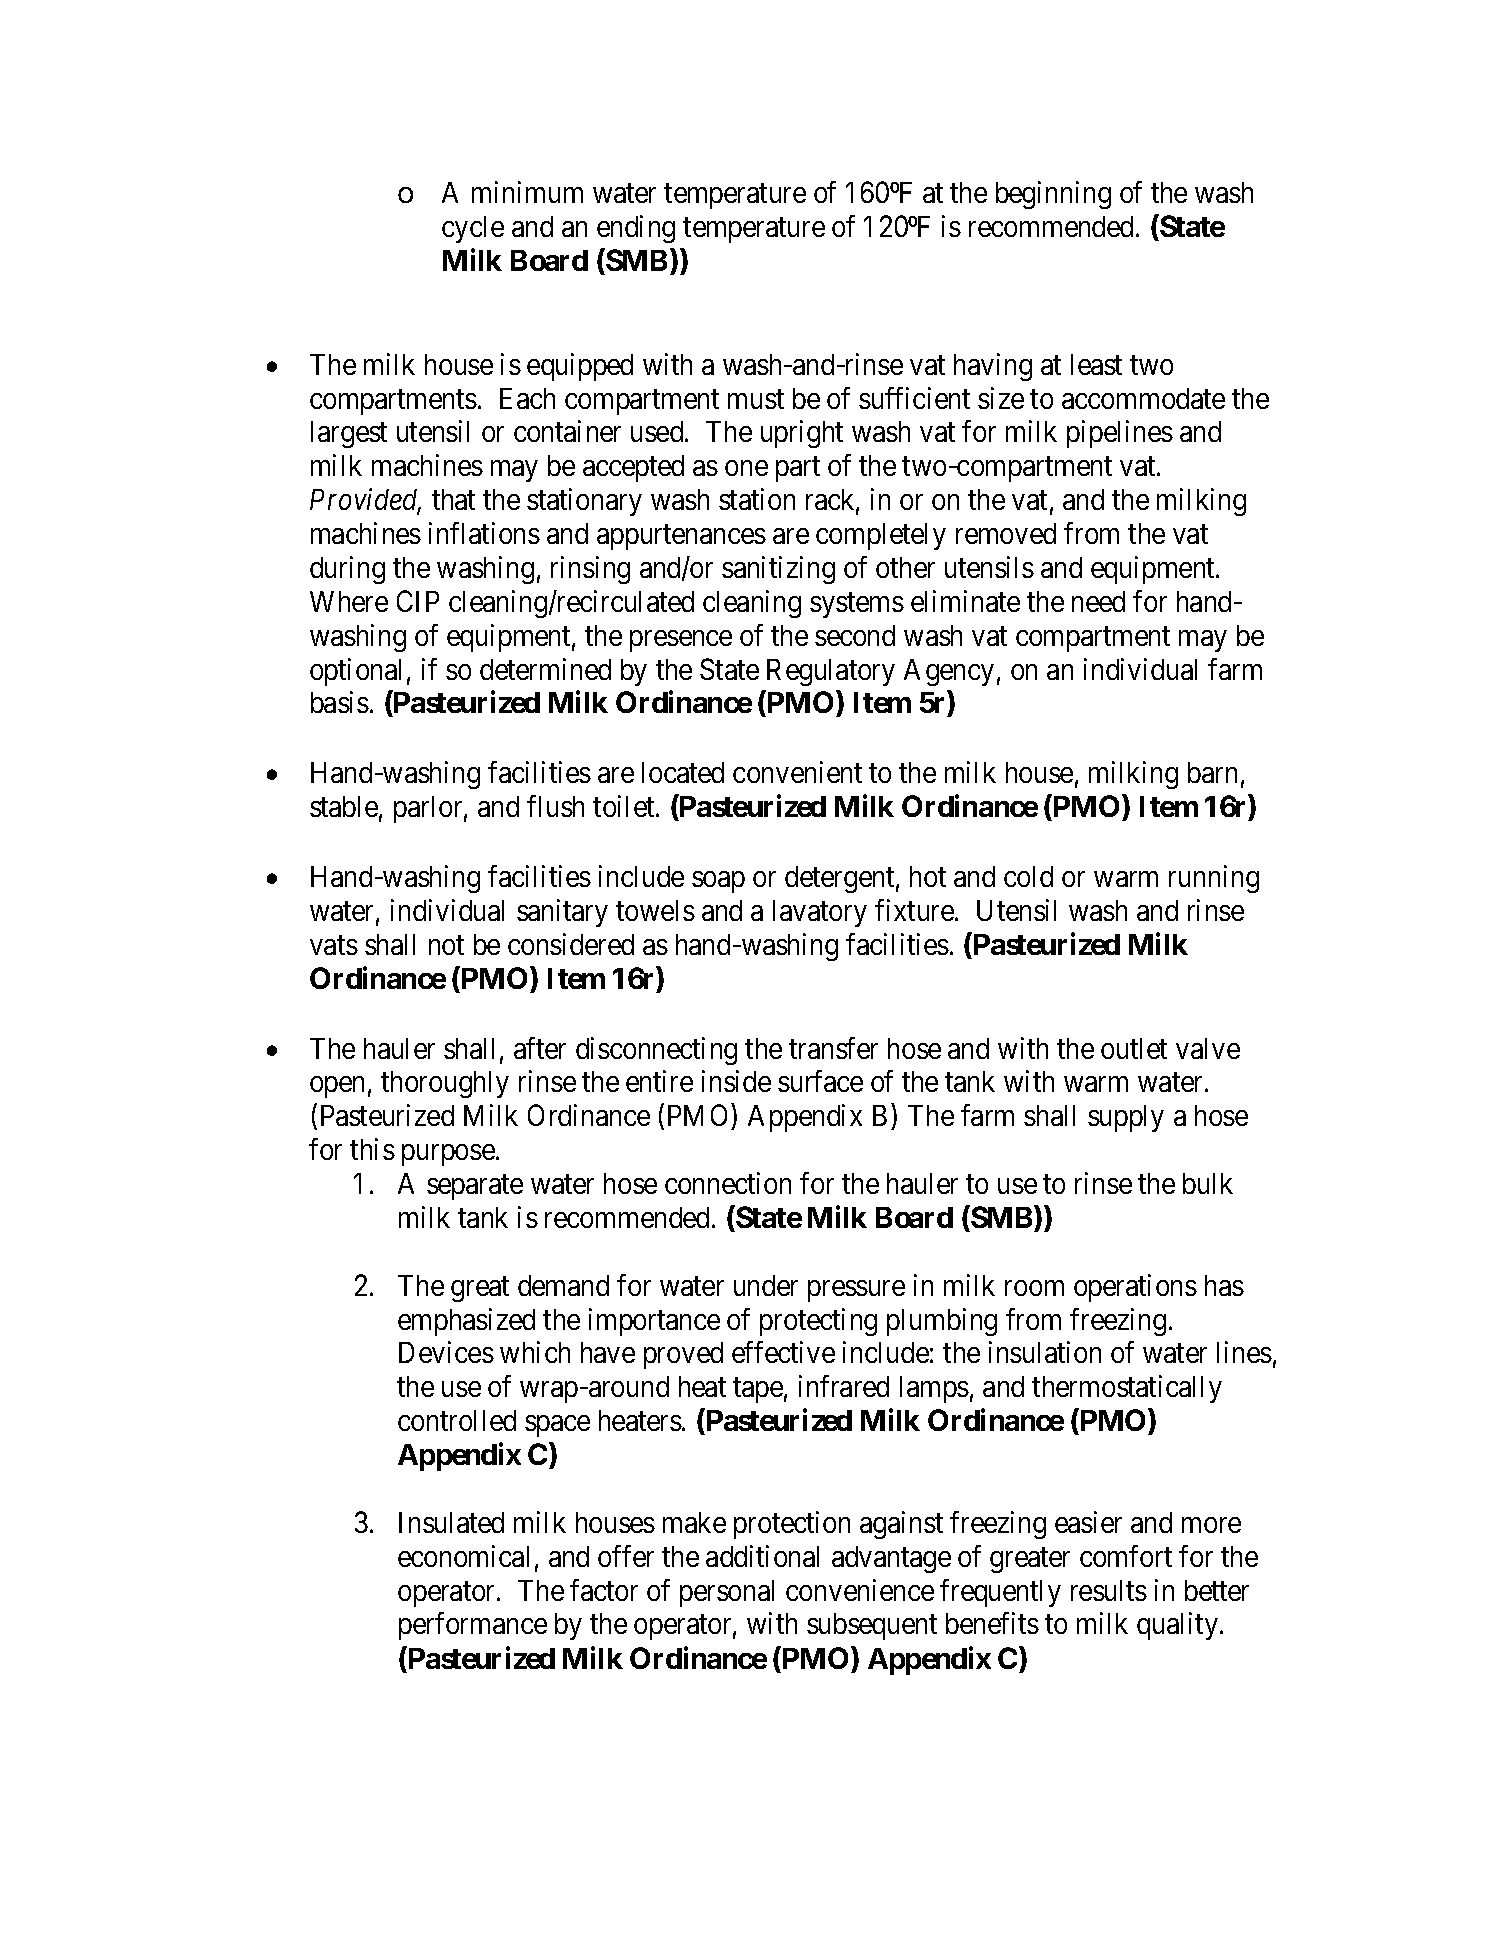  What do you see at coordinates (555, 806) in the screenshot?
I see `flush` at bounding box center [555, 806].
